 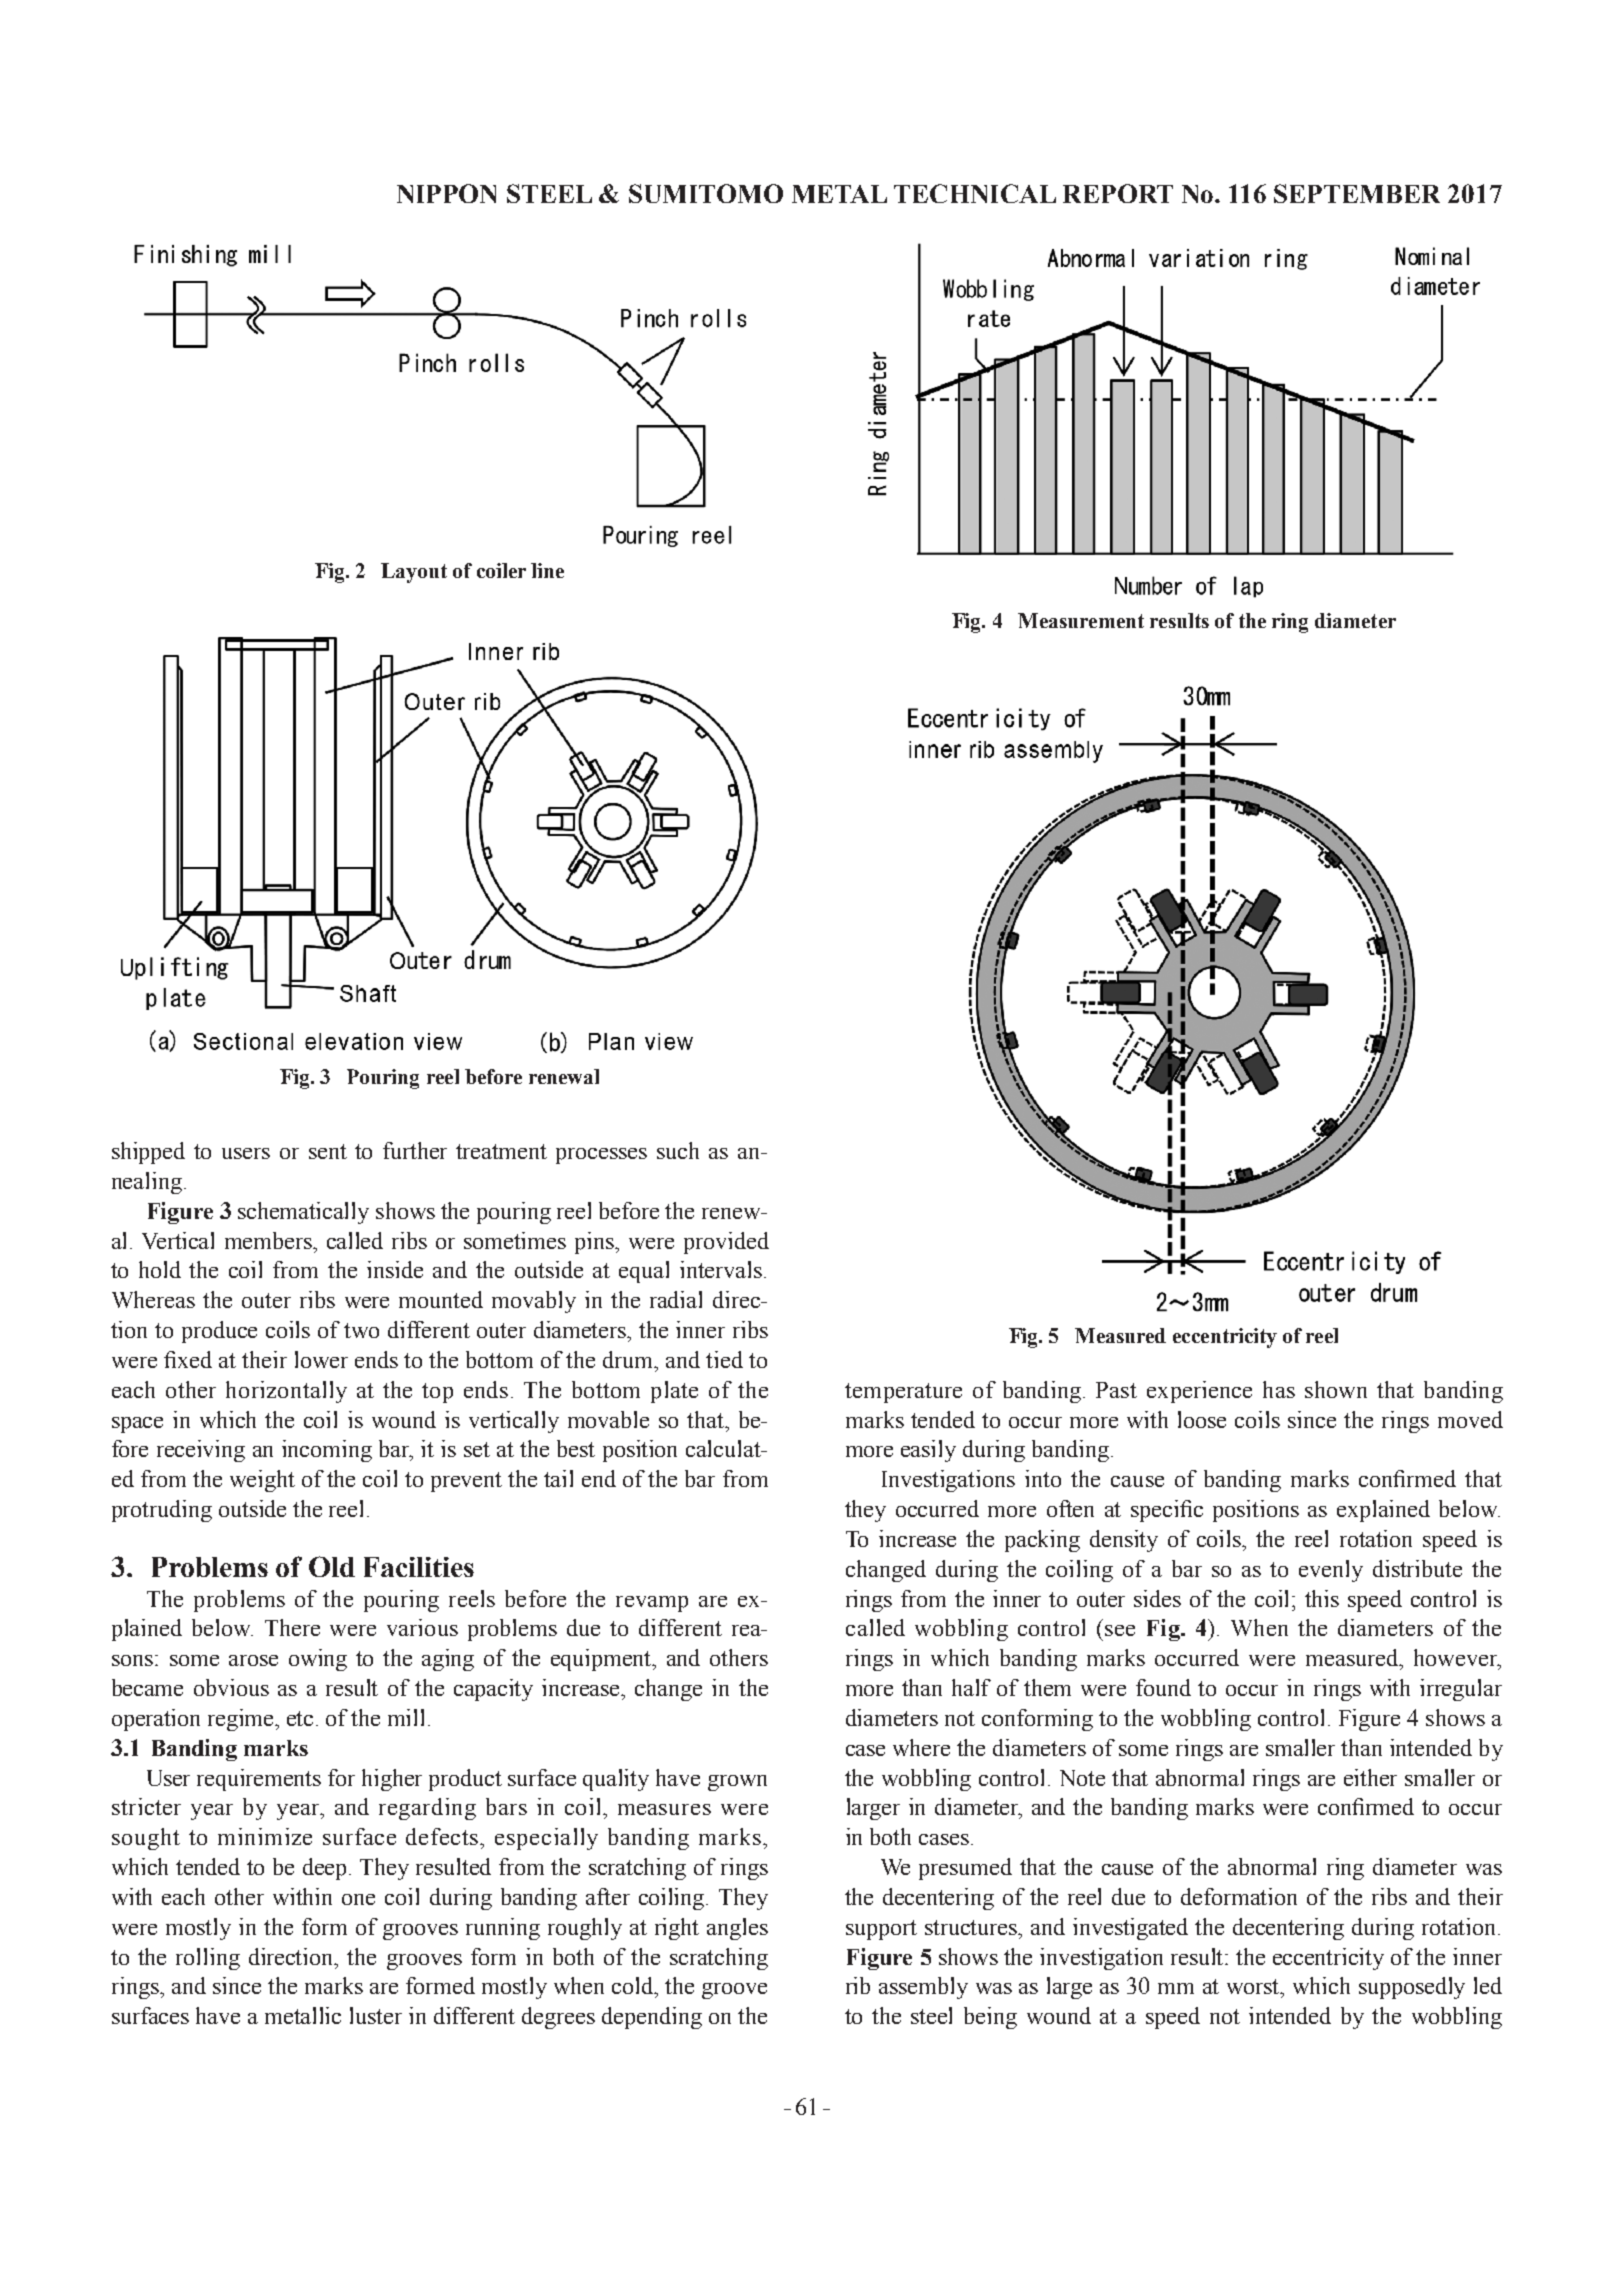 What do you see at coordinates (678, 1150) in the page?
I see `such` at bounding box center [678, 1150].
